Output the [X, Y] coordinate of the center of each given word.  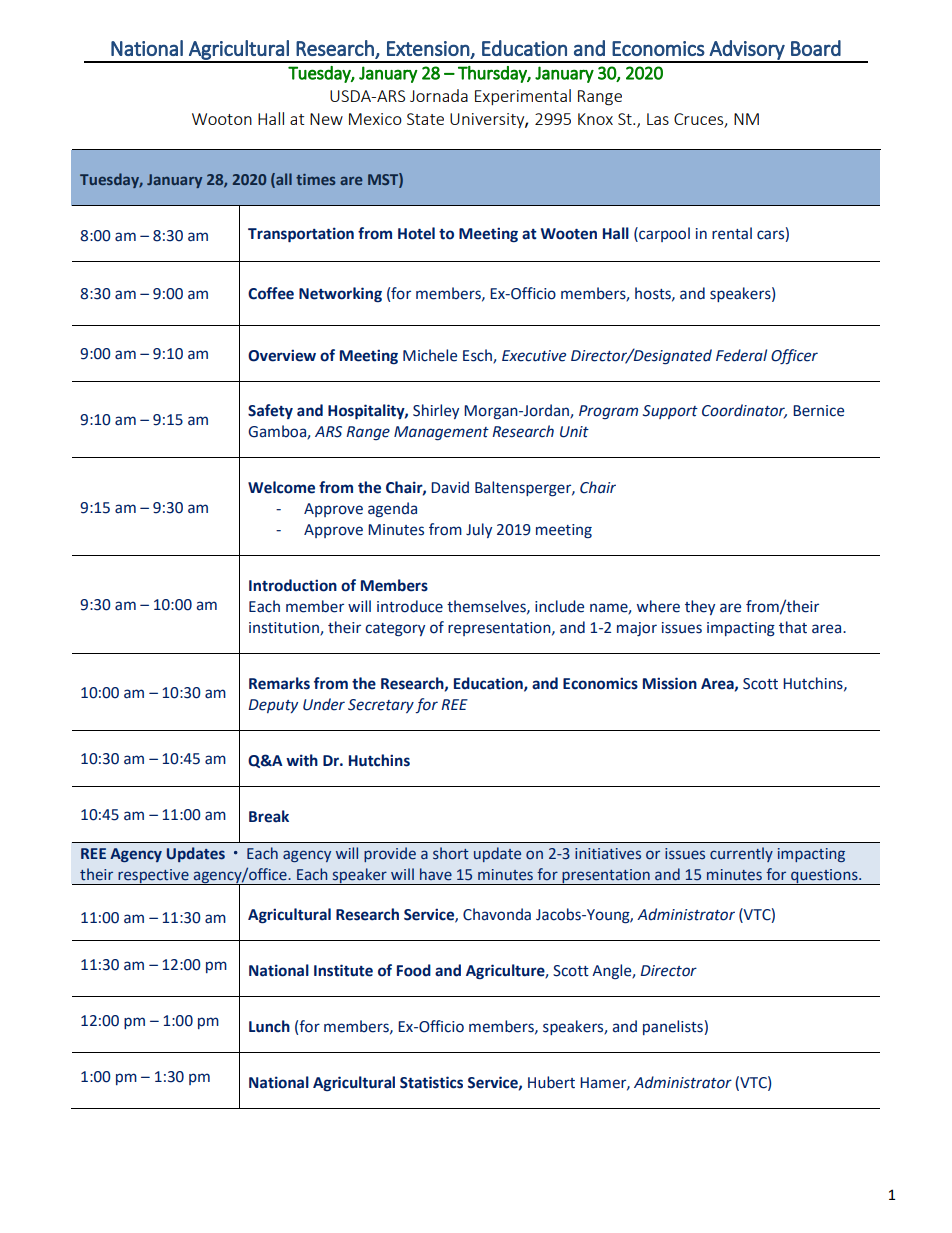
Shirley [436, 411]
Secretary [381, 706]
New [326, 119]
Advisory [747, 51]
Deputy [273, 706]
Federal [741, 355]
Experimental [523, 97]
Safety [270, 411]
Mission [670, 683]
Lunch [269, 1026]
